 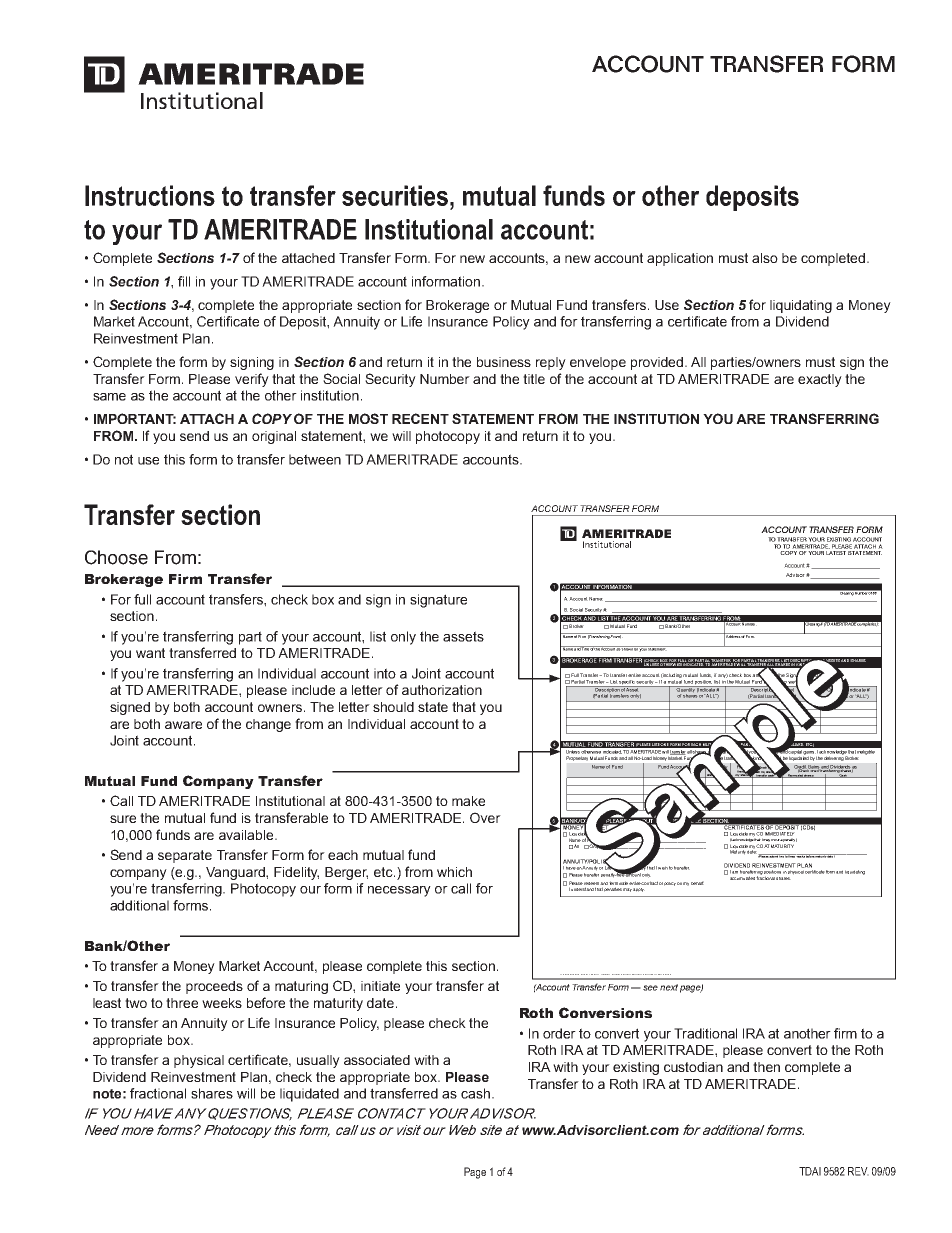 I want to click on also, so click(x=765, y=258).
